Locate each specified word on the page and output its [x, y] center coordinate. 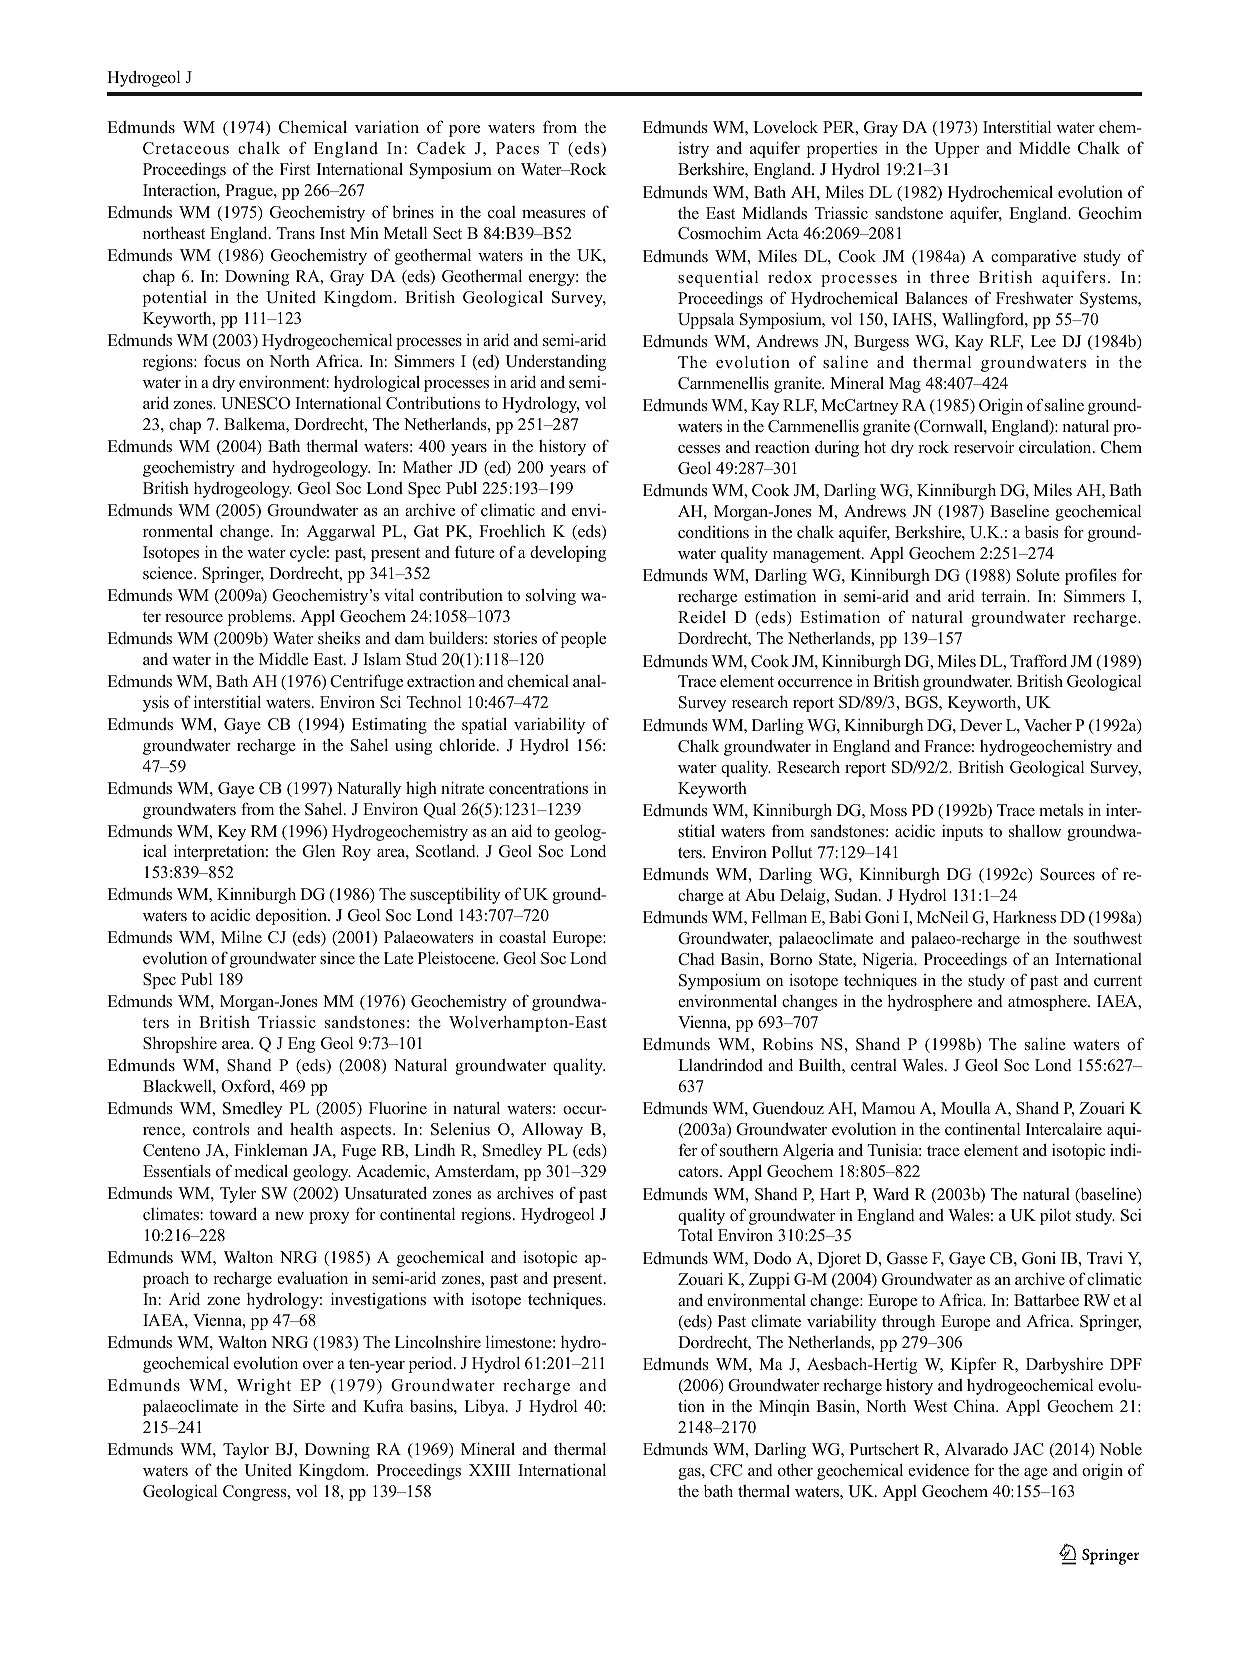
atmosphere [1048, 1003]
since [337, 958]
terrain [1005, 595]
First [295, 168]
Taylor [246, 1451]
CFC [726, 1470]
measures [553, 214]
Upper [956, 150]
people [583, 640]
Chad [696, 959]
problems [261, 618]
